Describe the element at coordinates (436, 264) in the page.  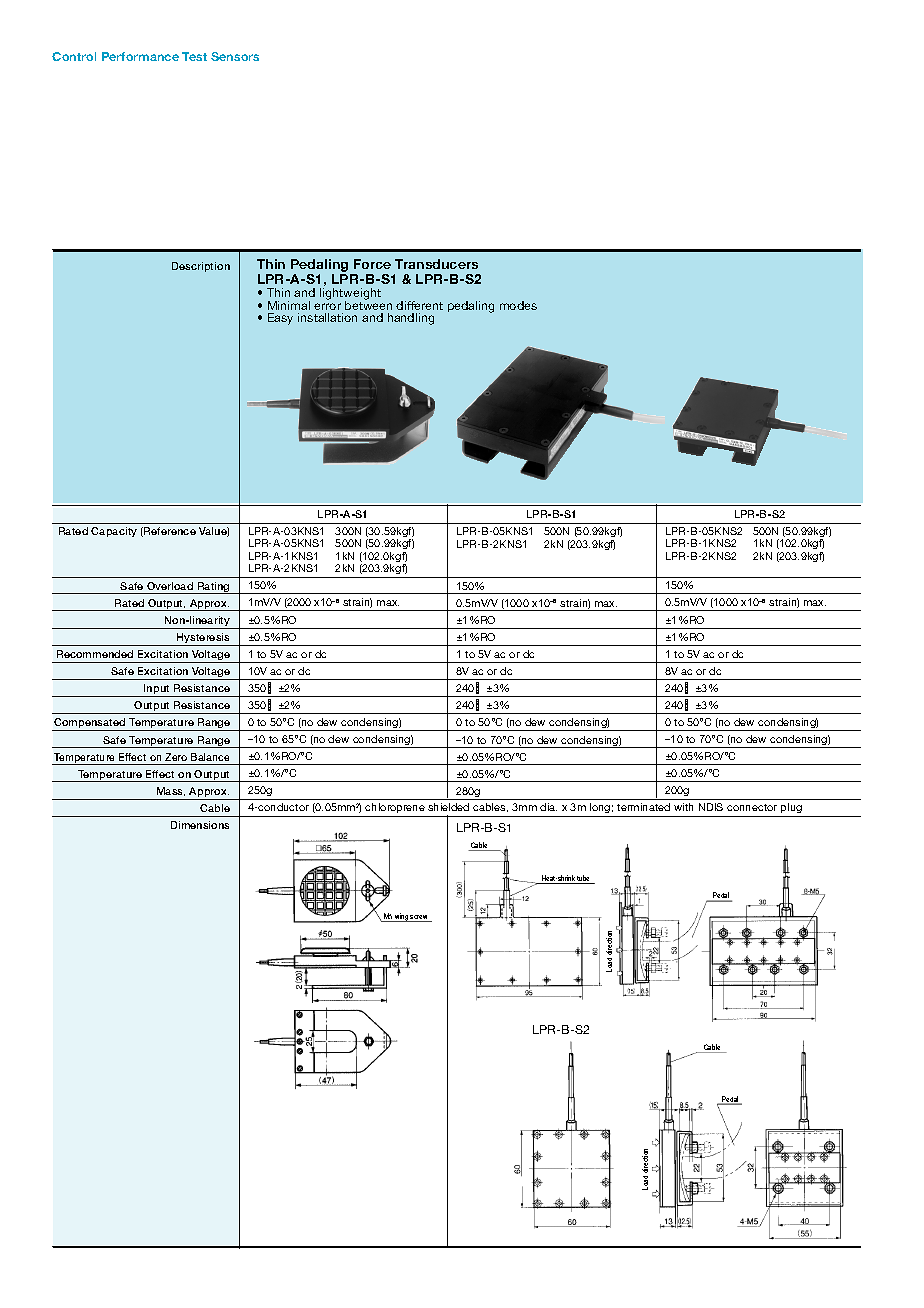
I see `Transducers` at that location.
